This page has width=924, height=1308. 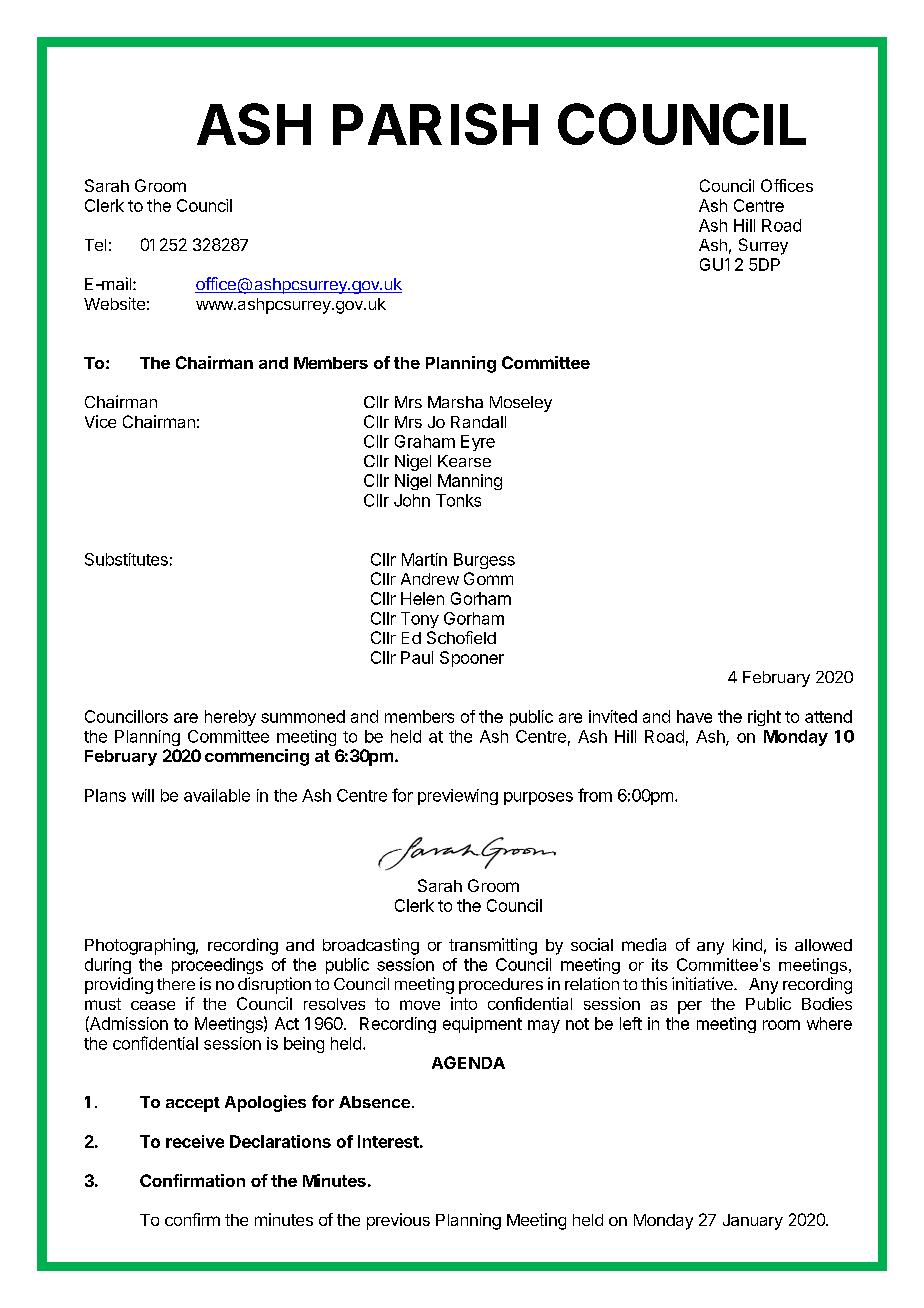 What do you see at coordinates (753, 1222) in the page?
I see `January` at bounding box center [753, 1222].
